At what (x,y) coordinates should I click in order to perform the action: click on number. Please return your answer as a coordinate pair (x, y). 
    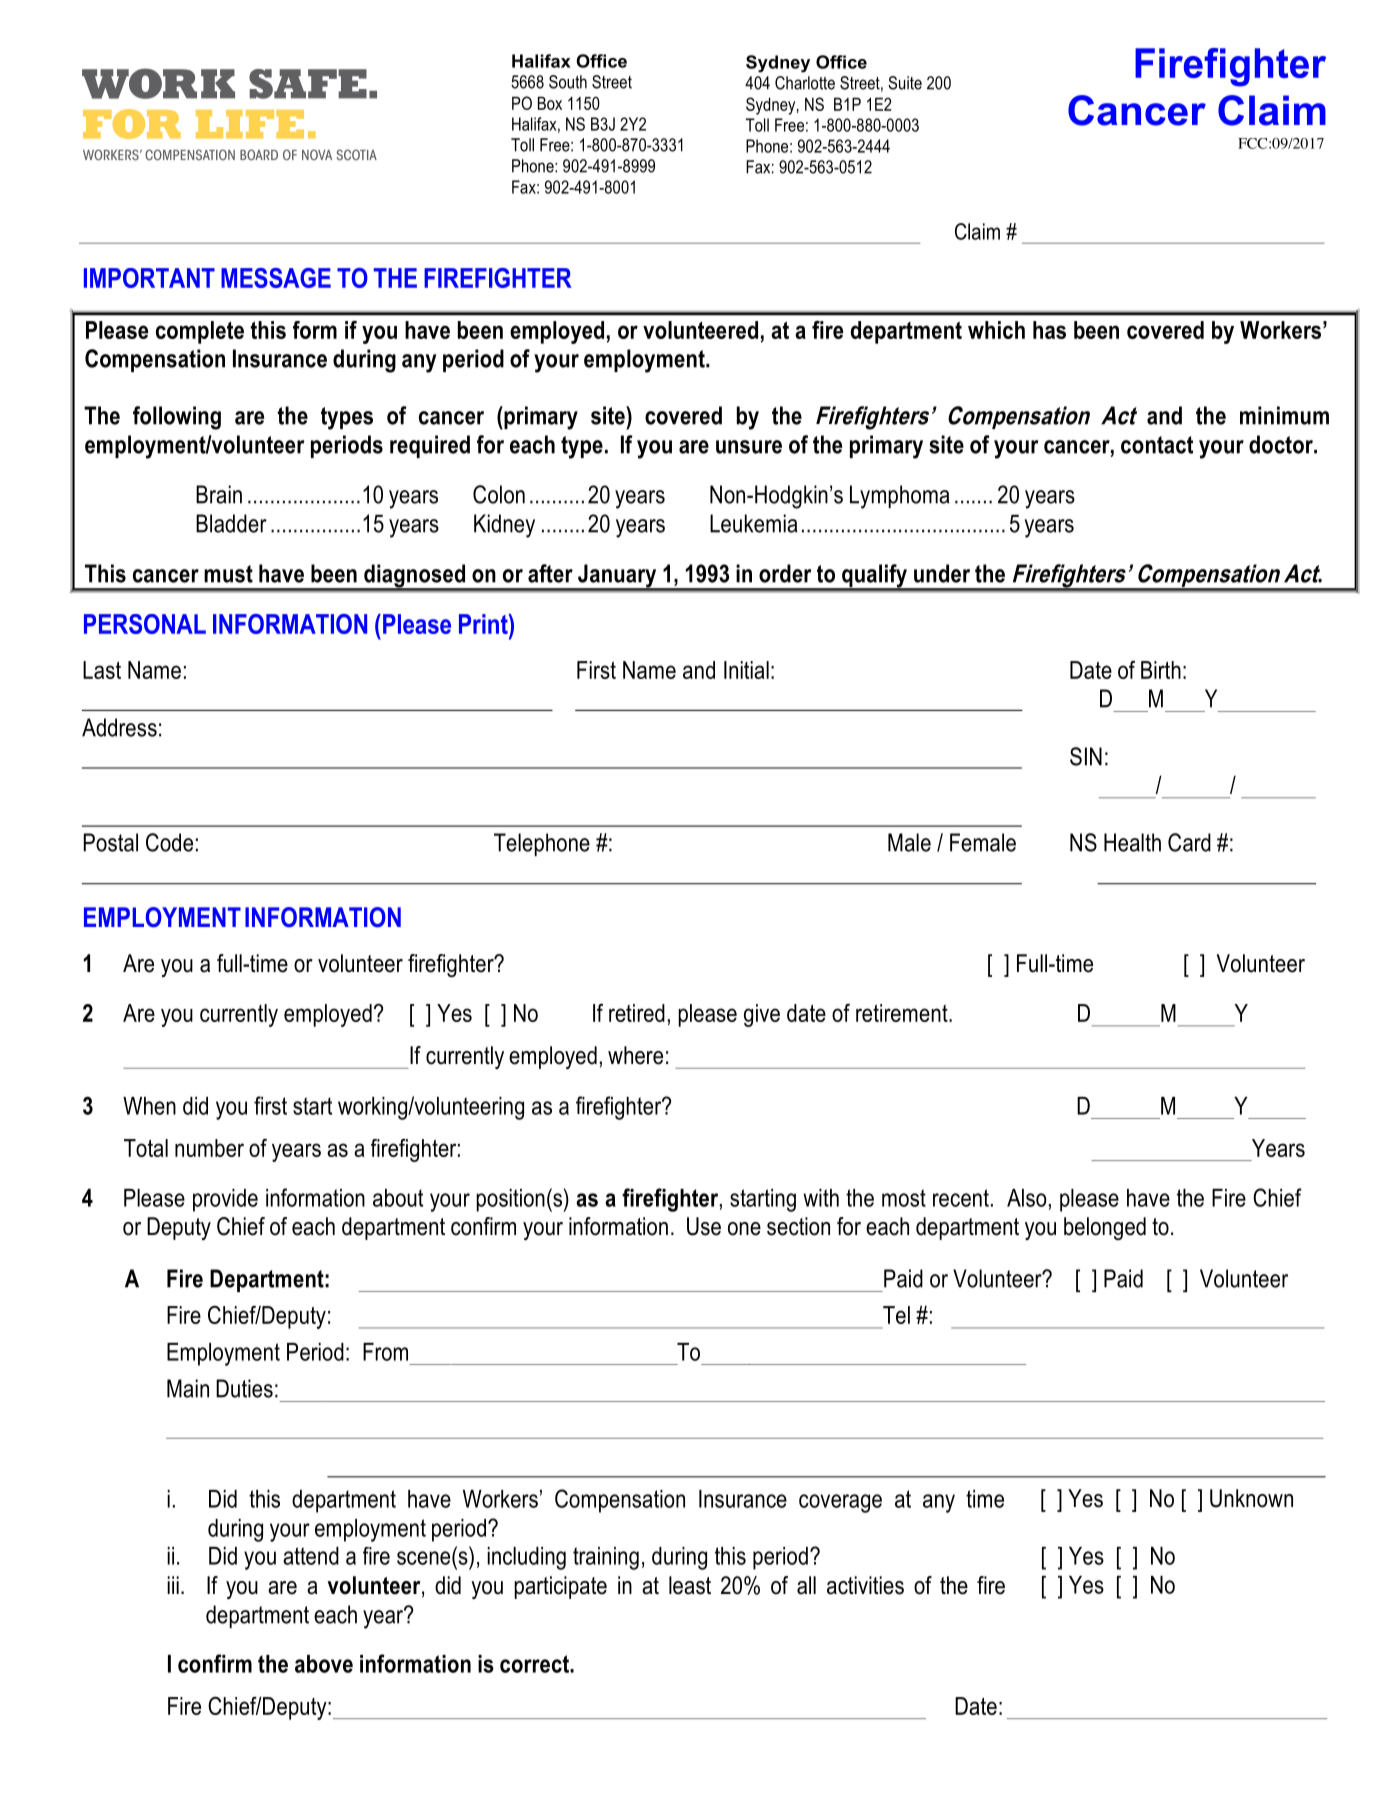
    Looking at the image, I should click on (209, 1148).
